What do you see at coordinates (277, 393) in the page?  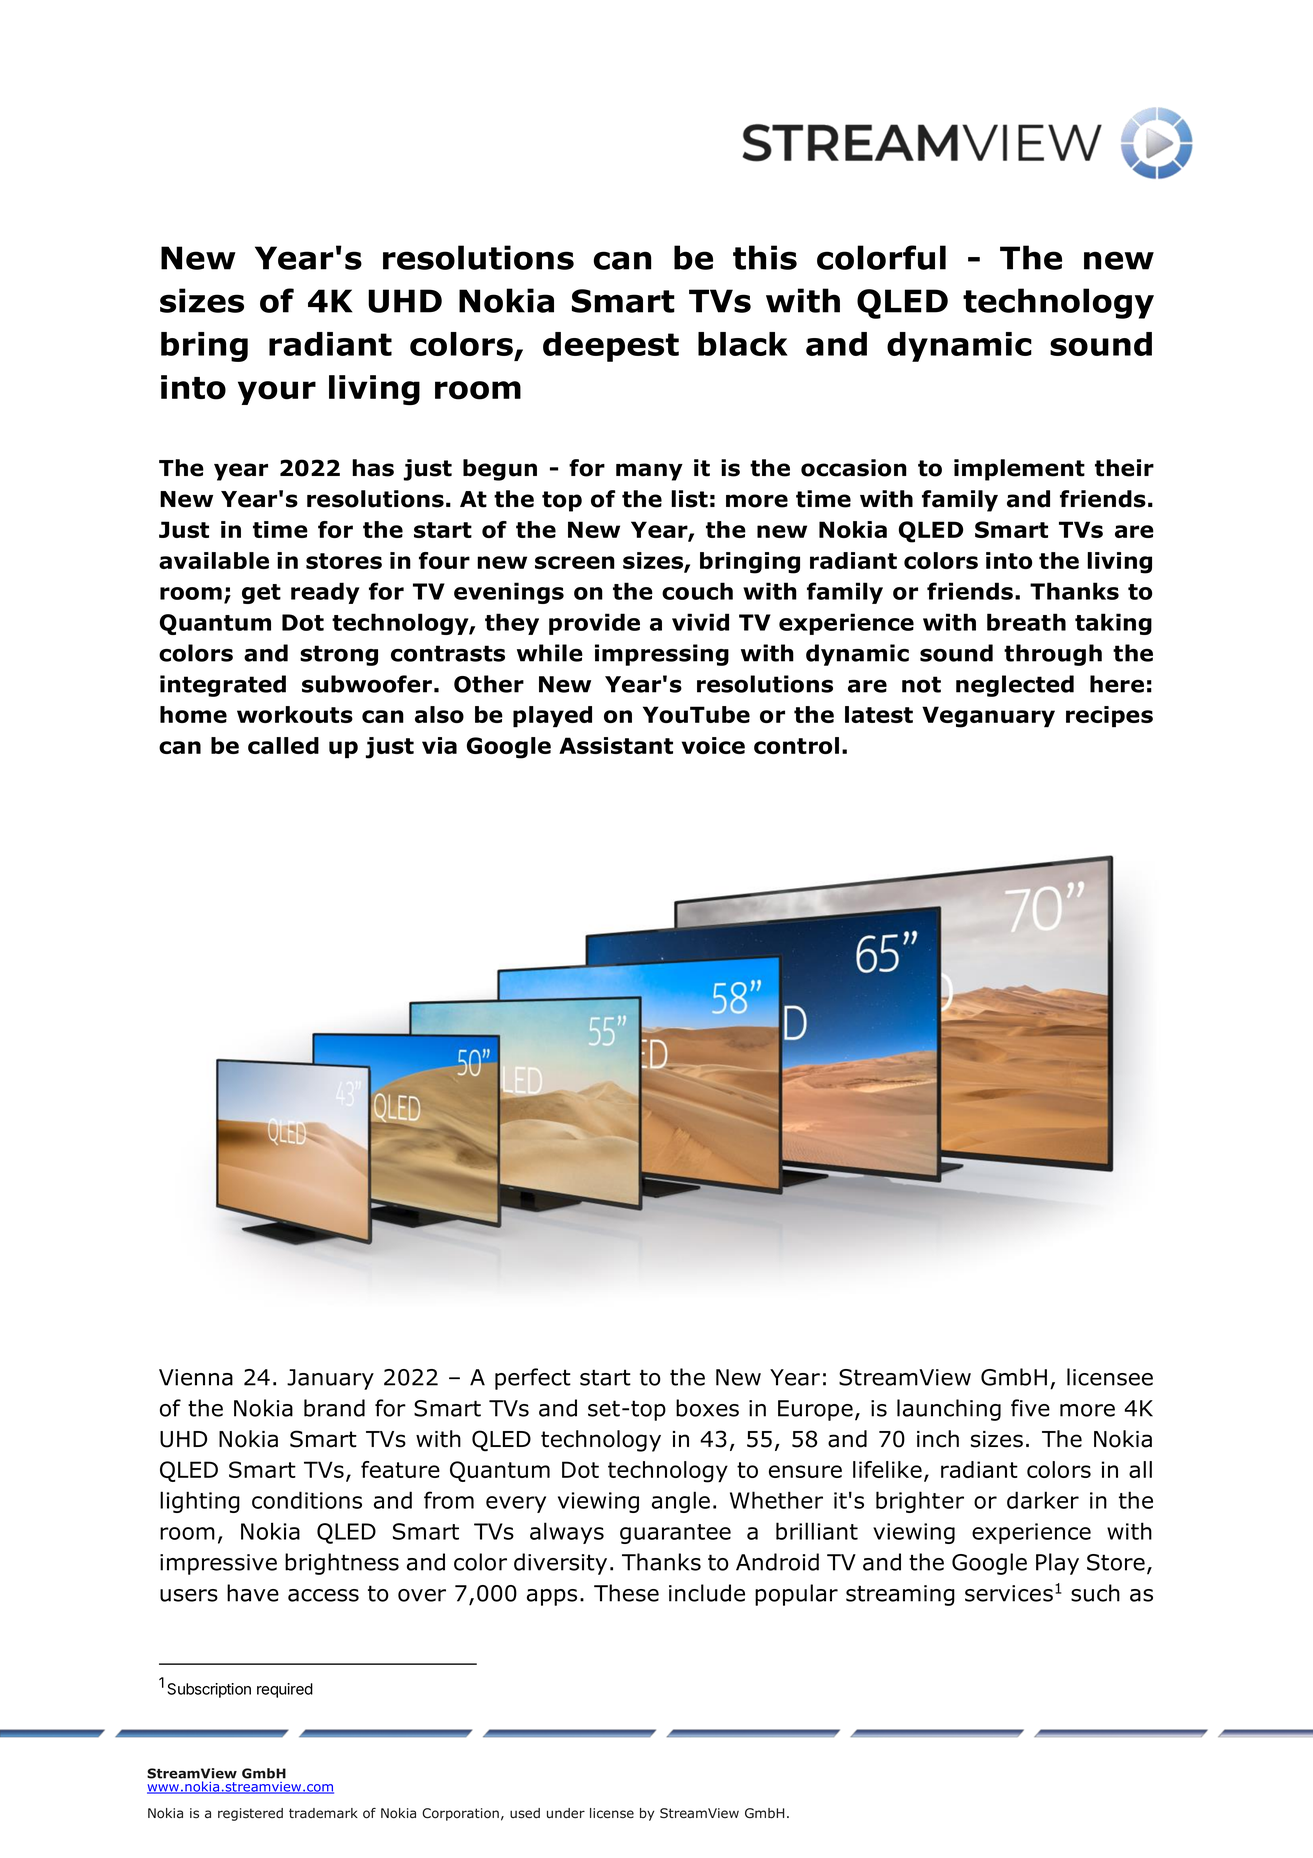 I see `your` at bounding box center [277, 393].
